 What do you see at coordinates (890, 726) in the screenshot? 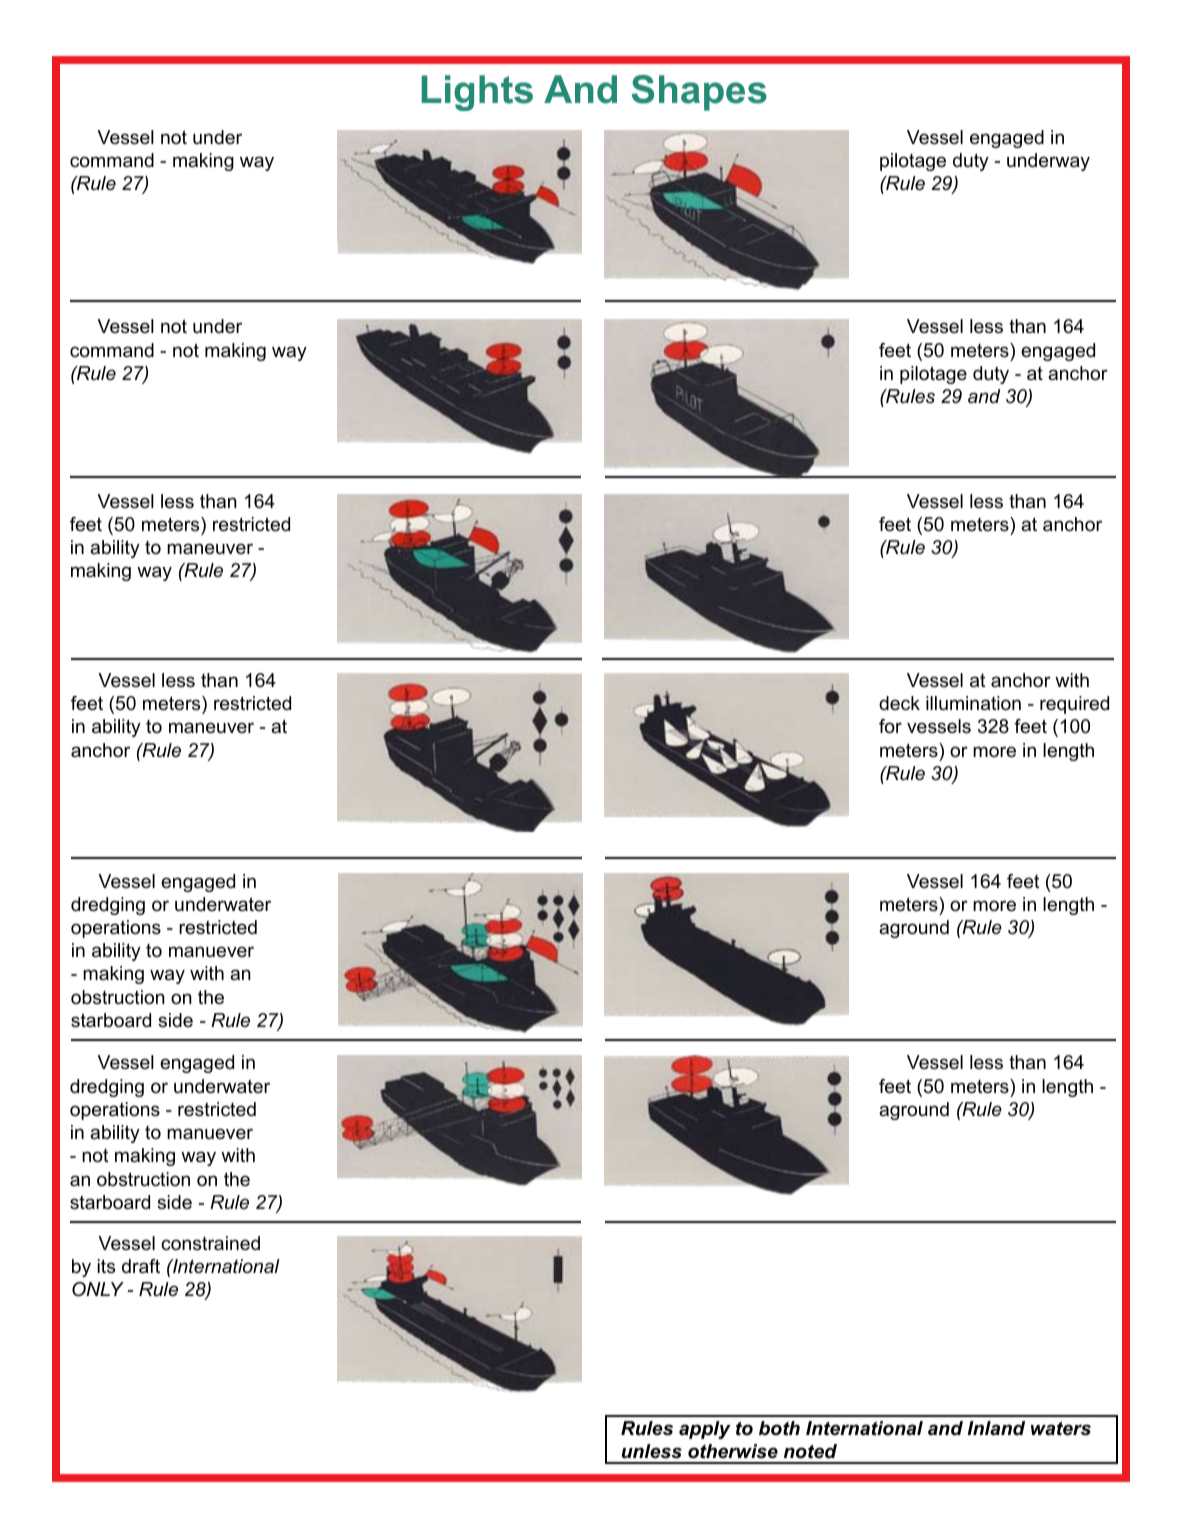
I see `for` at bounding box center [890, 726].
